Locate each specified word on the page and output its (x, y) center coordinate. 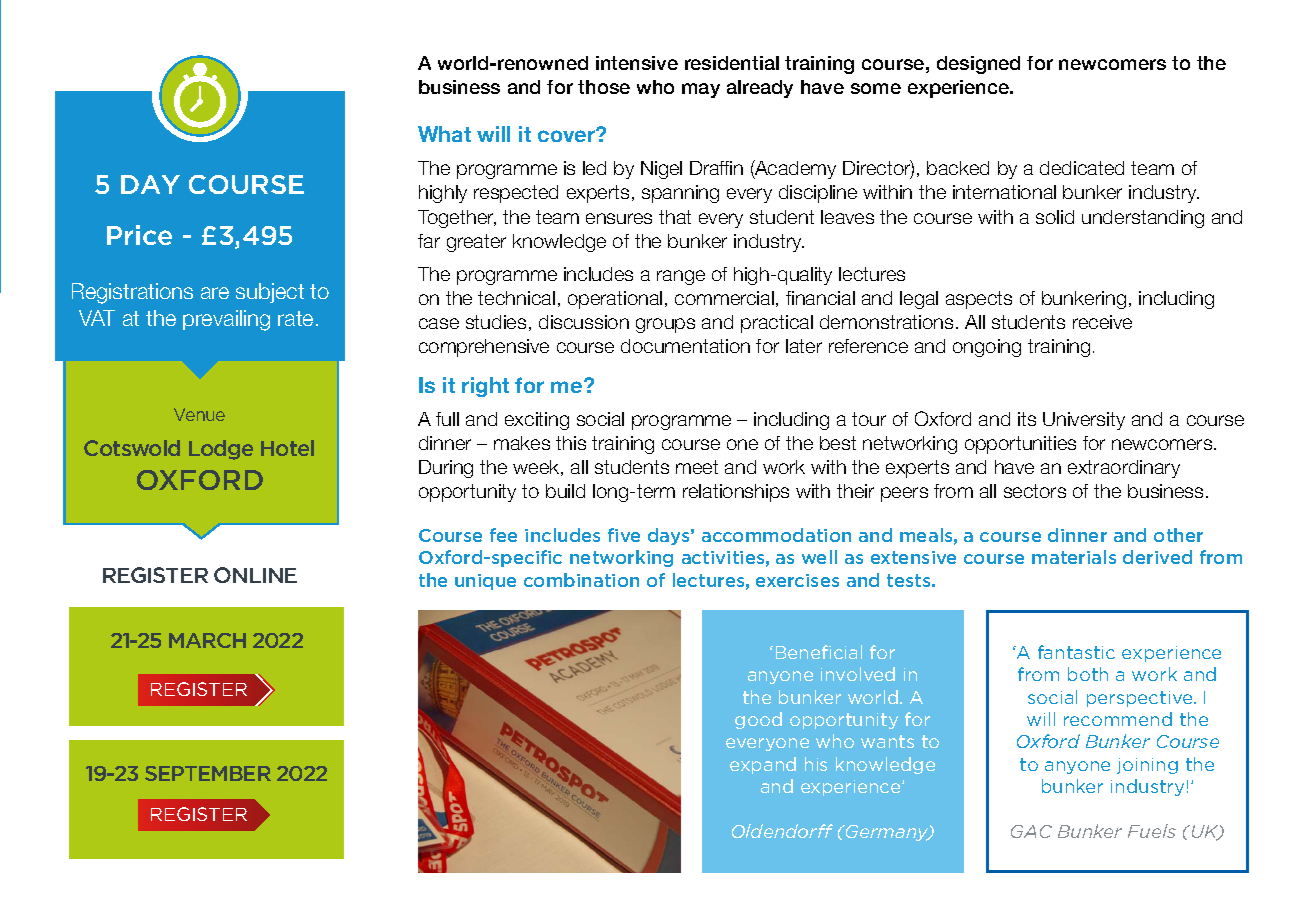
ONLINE (255, 575)
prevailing (226, 320)
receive (1102, 322)
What (444, 134)
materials (1074, 557)
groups (665, 325)
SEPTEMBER (208, 773)
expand (763, 765)
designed (978, 65)
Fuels (1152, 831)
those (604, 87)
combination (581, 580)
